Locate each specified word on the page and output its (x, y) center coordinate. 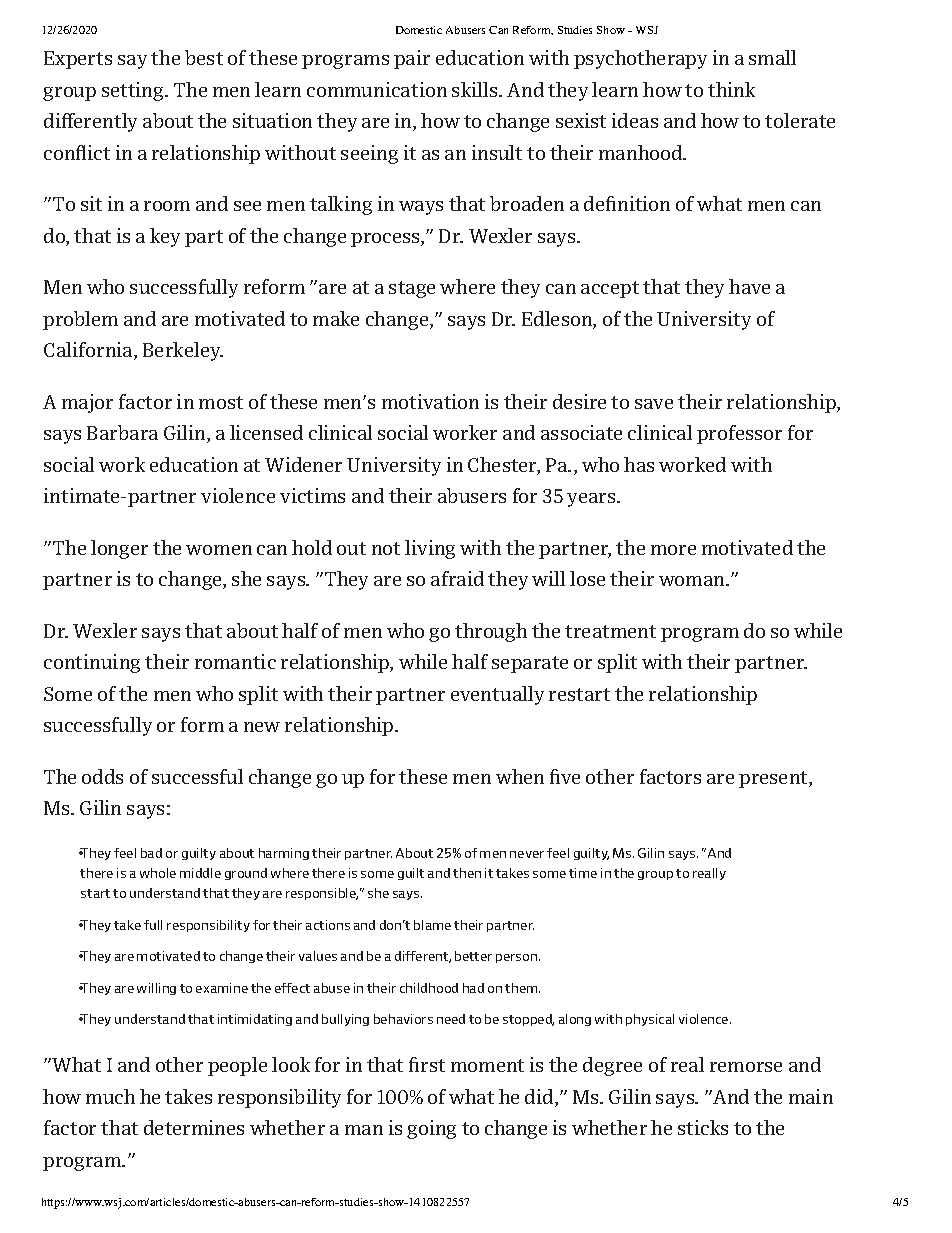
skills (476, 89)
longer (119, 549)
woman (693, 581)
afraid (457, 578)
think (731, 89)
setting (134, 91)
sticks (703, 1127)
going (431, 1129)
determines (194, 1127)
